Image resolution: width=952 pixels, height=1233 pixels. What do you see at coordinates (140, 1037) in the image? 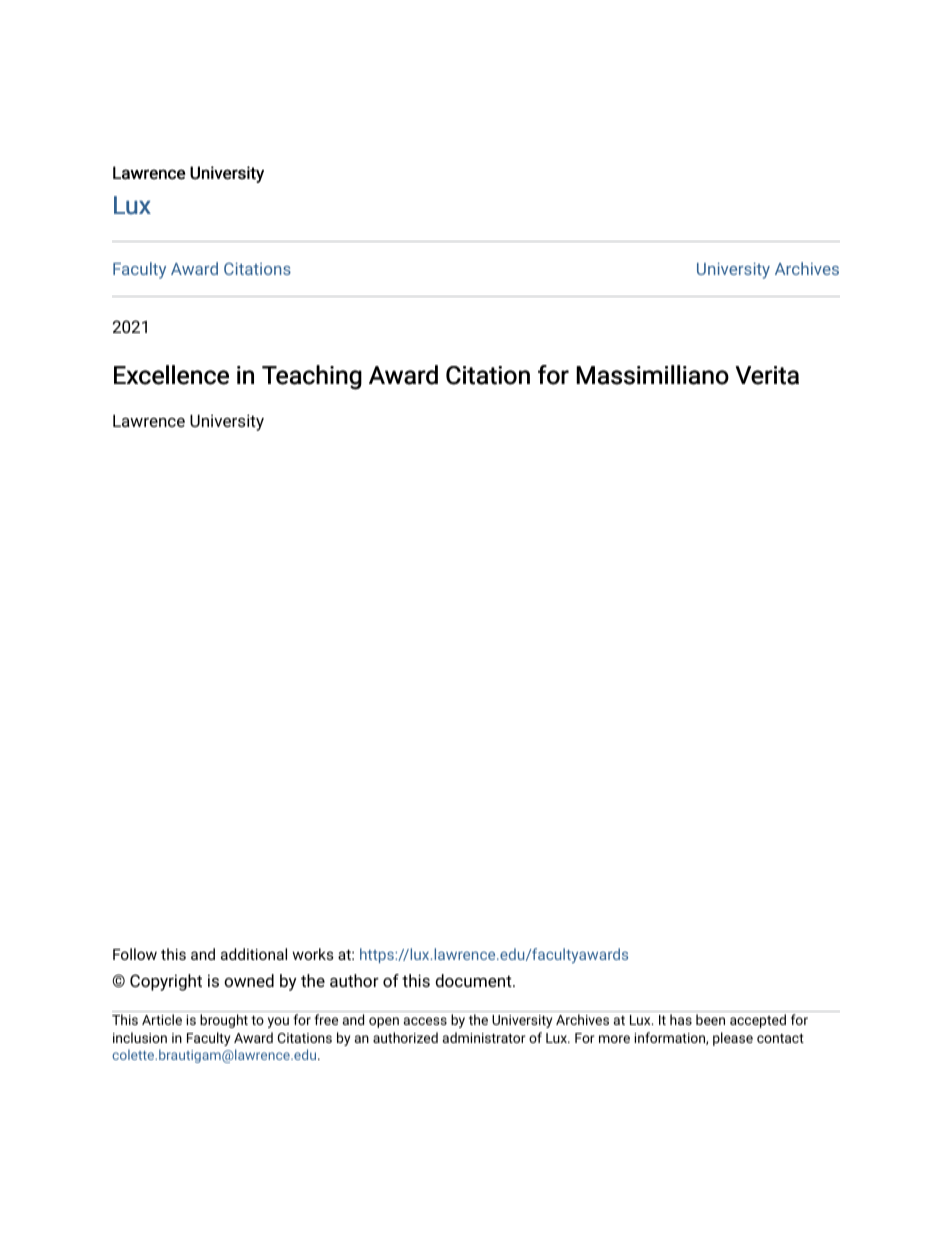
I see `inclusion` at bounding box center [140, 1037].
